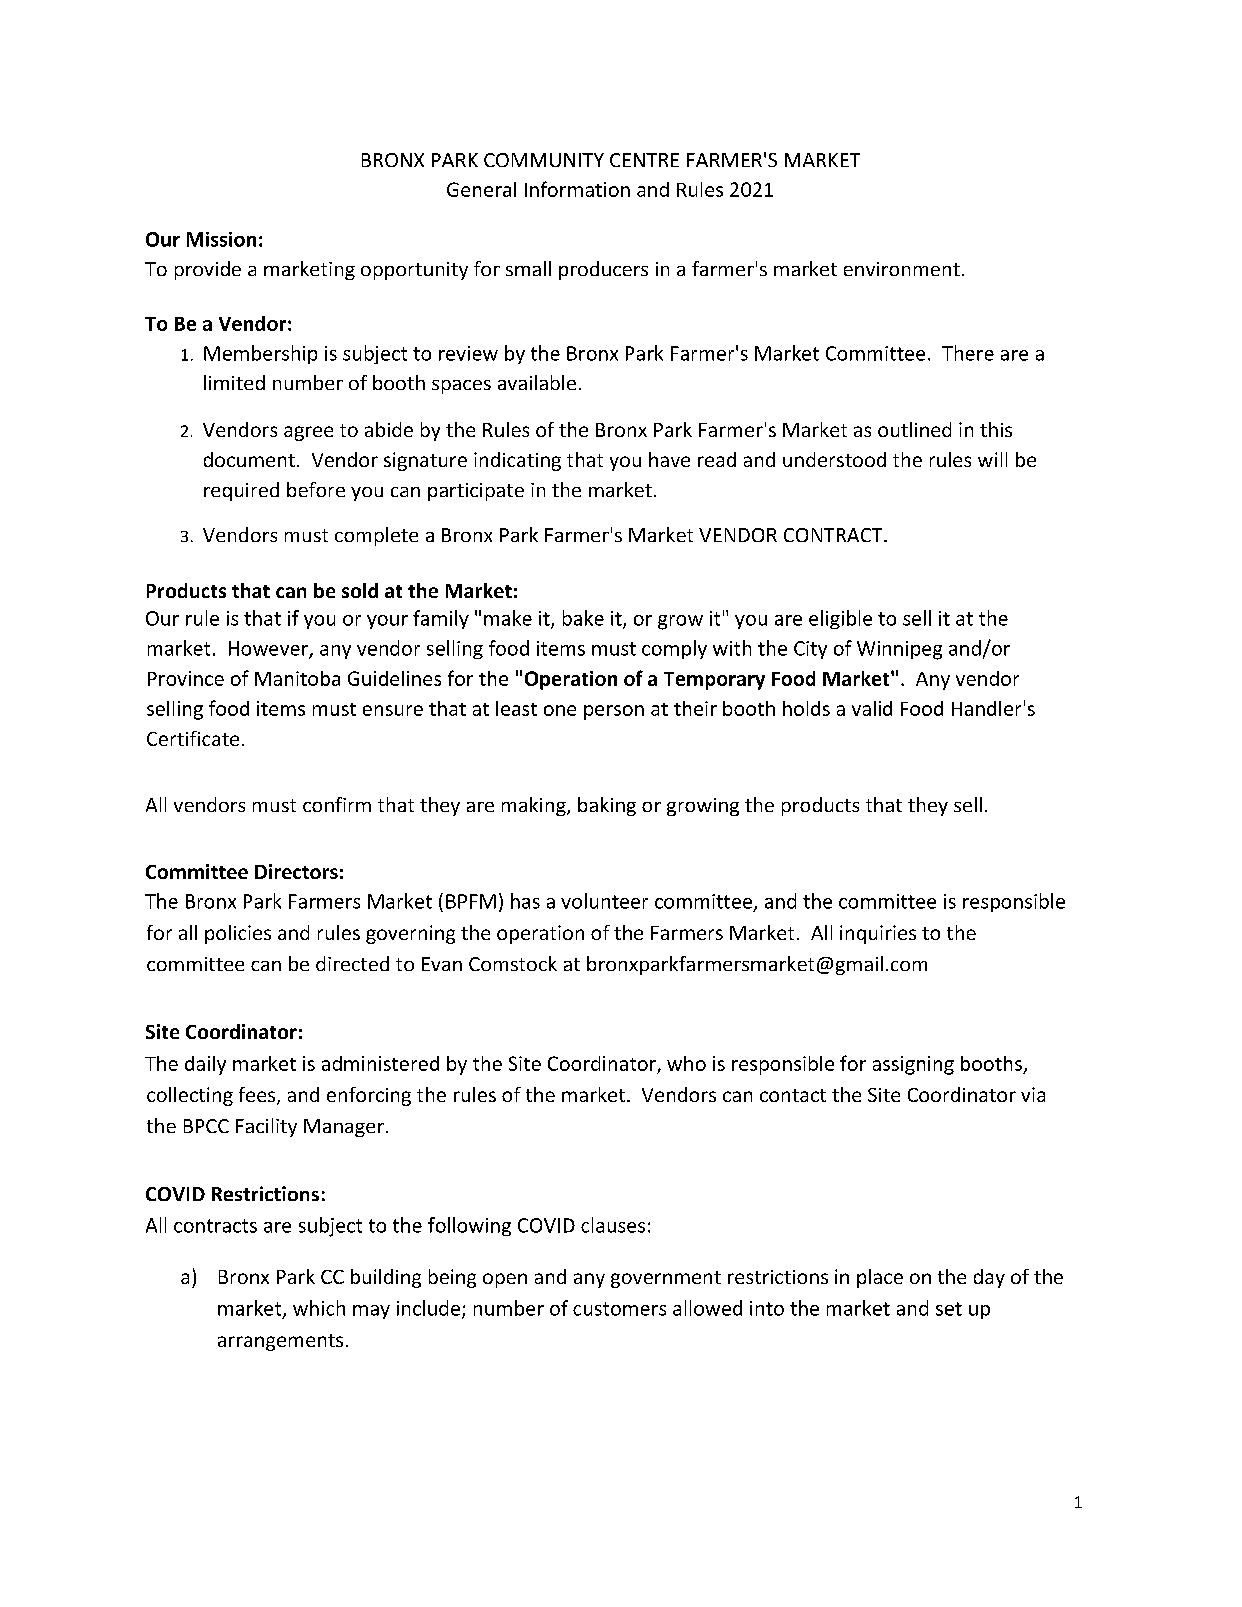  I want to click on Mission, so click(221, 239).
